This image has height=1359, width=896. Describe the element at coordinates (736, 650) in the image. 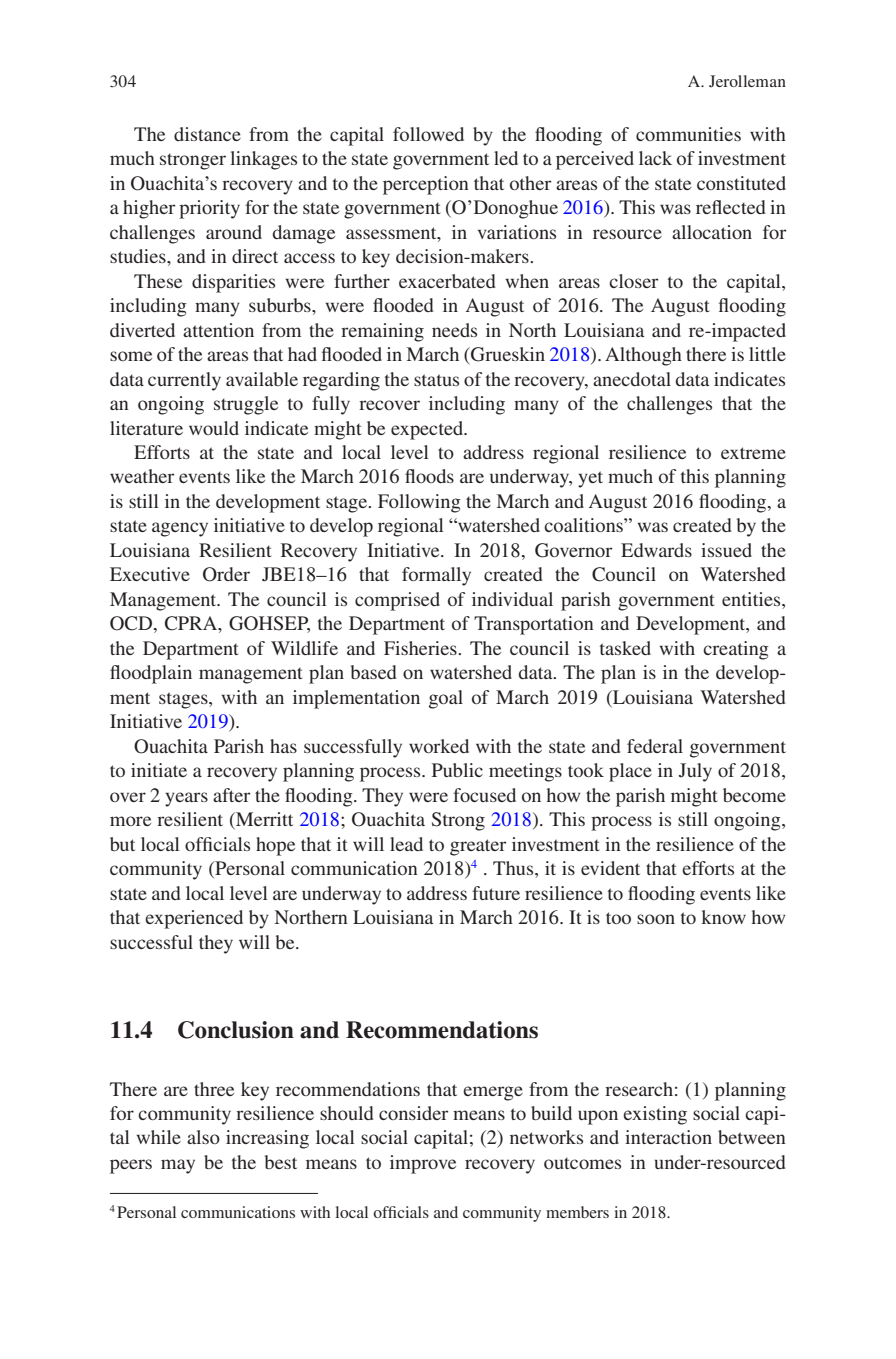

I see `creating` at that location.
